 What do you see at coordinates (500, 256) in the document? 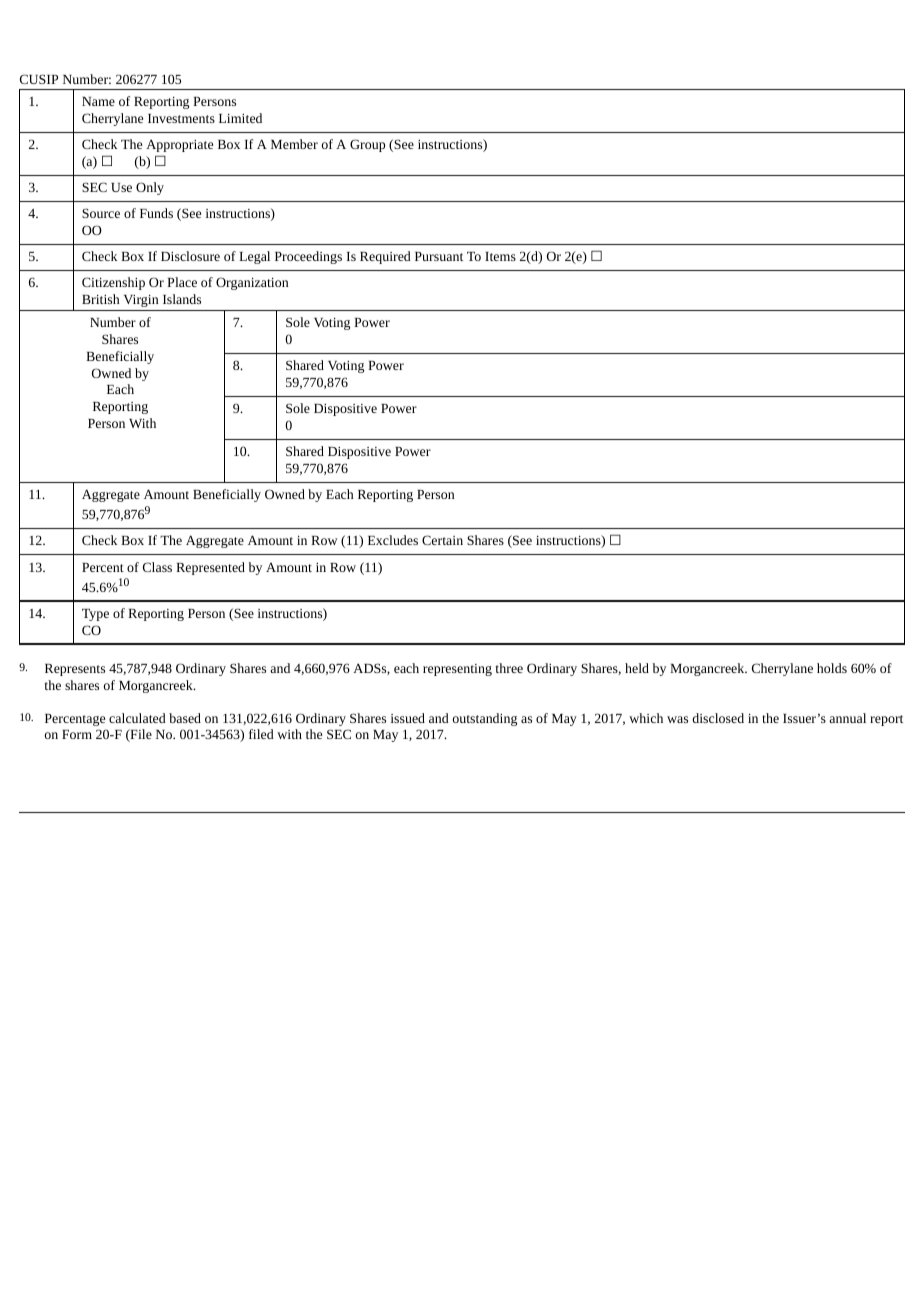
I see `Items` at bounding box center [500, 256].
